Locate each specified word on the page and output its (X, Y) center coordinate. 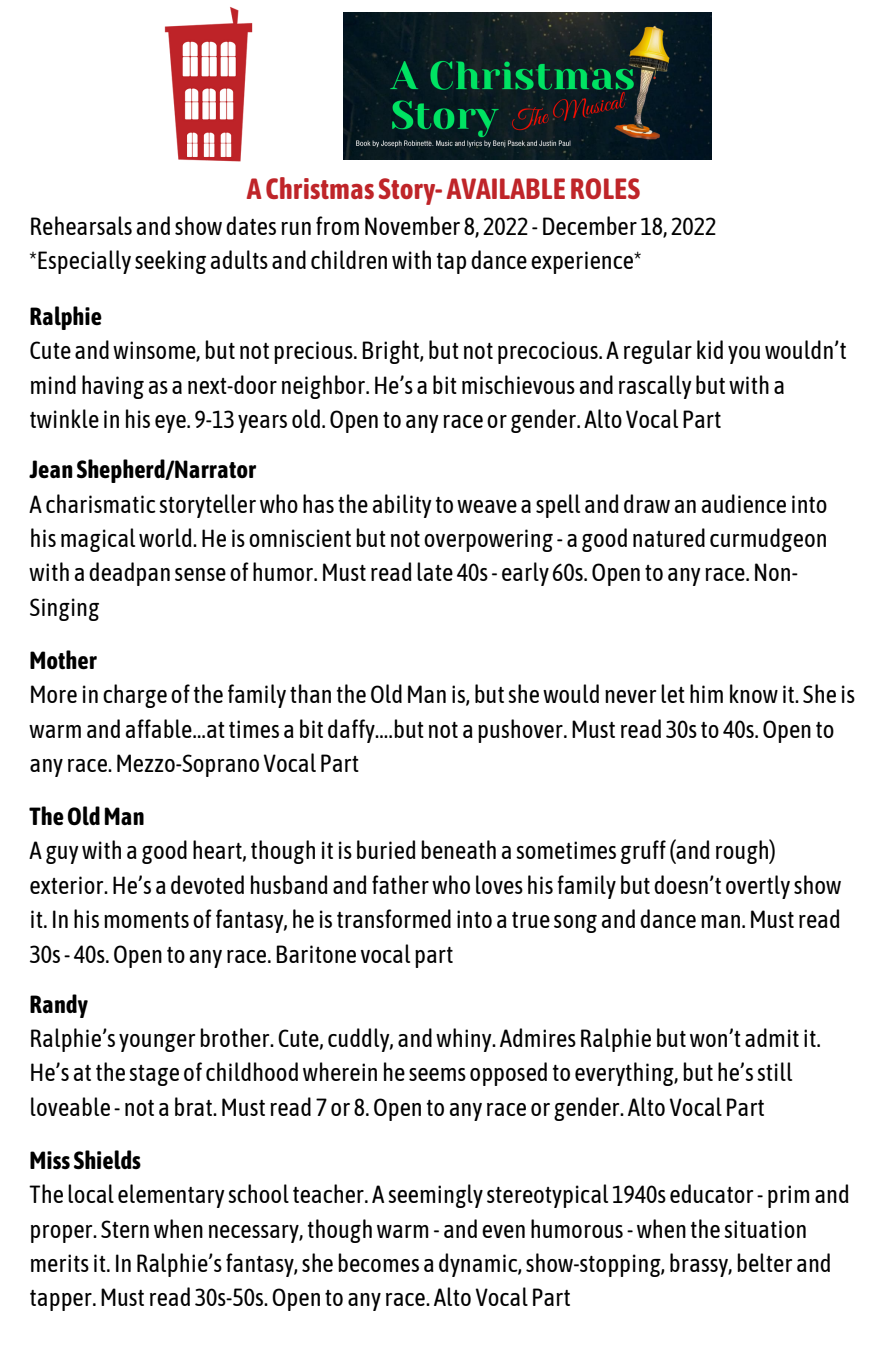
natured (669, 537)
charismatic (101, 503)
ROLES (605, 188)
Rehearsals (81, 225)
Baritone (316, 954)
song (575, 924)
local (91, 1193)
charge (135, 696)
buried (386, 849)
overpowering (488, 540)
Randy (59, 1006)
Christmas (320, 188)
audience (744, 503)
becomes (378, 1262)
